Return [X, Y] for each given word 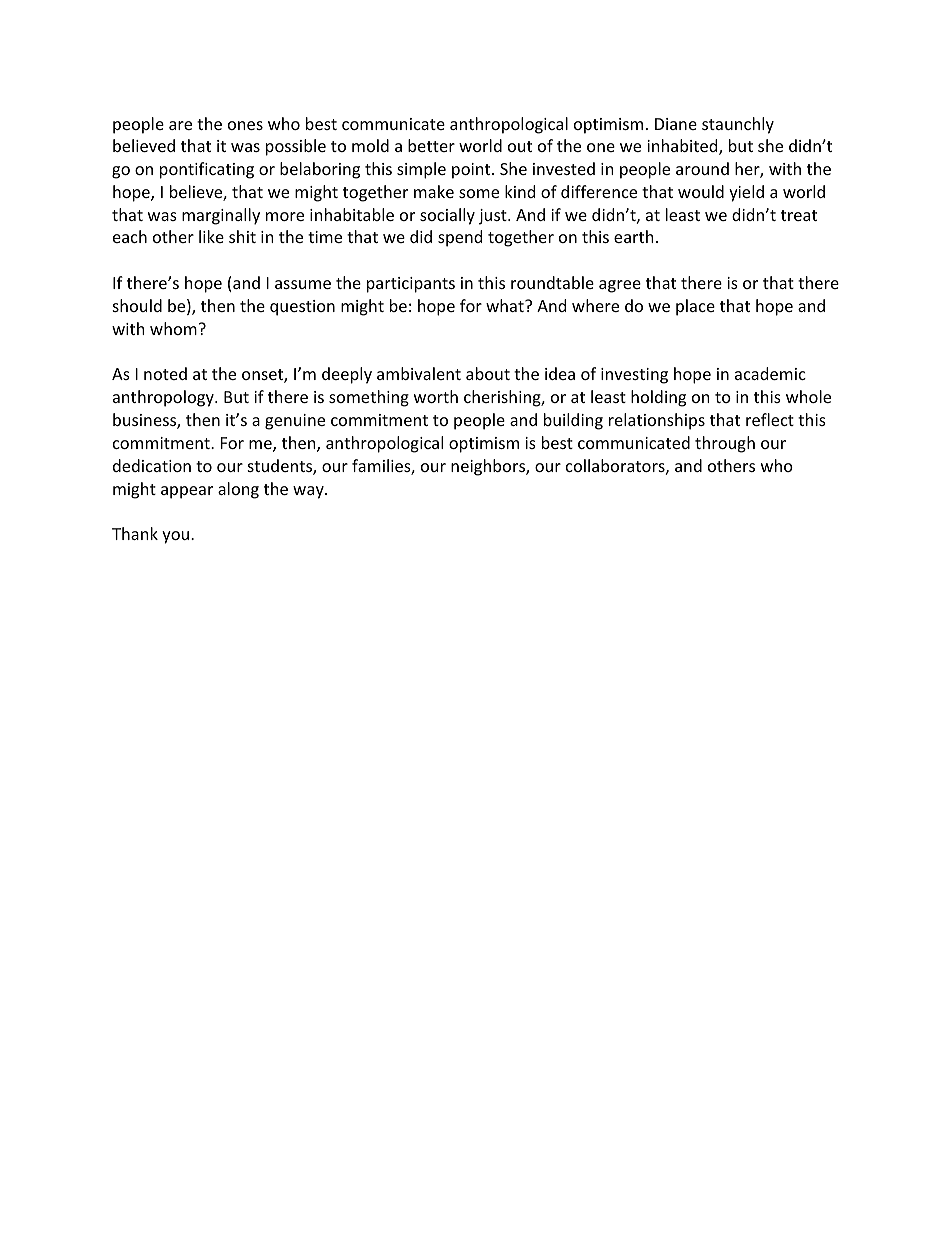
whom [173, 328]
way [309, 492]
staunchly [738, 125]
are [180, 125]
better [431, 145]
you [177, 537]
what [506, 305]
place [695, 307]
